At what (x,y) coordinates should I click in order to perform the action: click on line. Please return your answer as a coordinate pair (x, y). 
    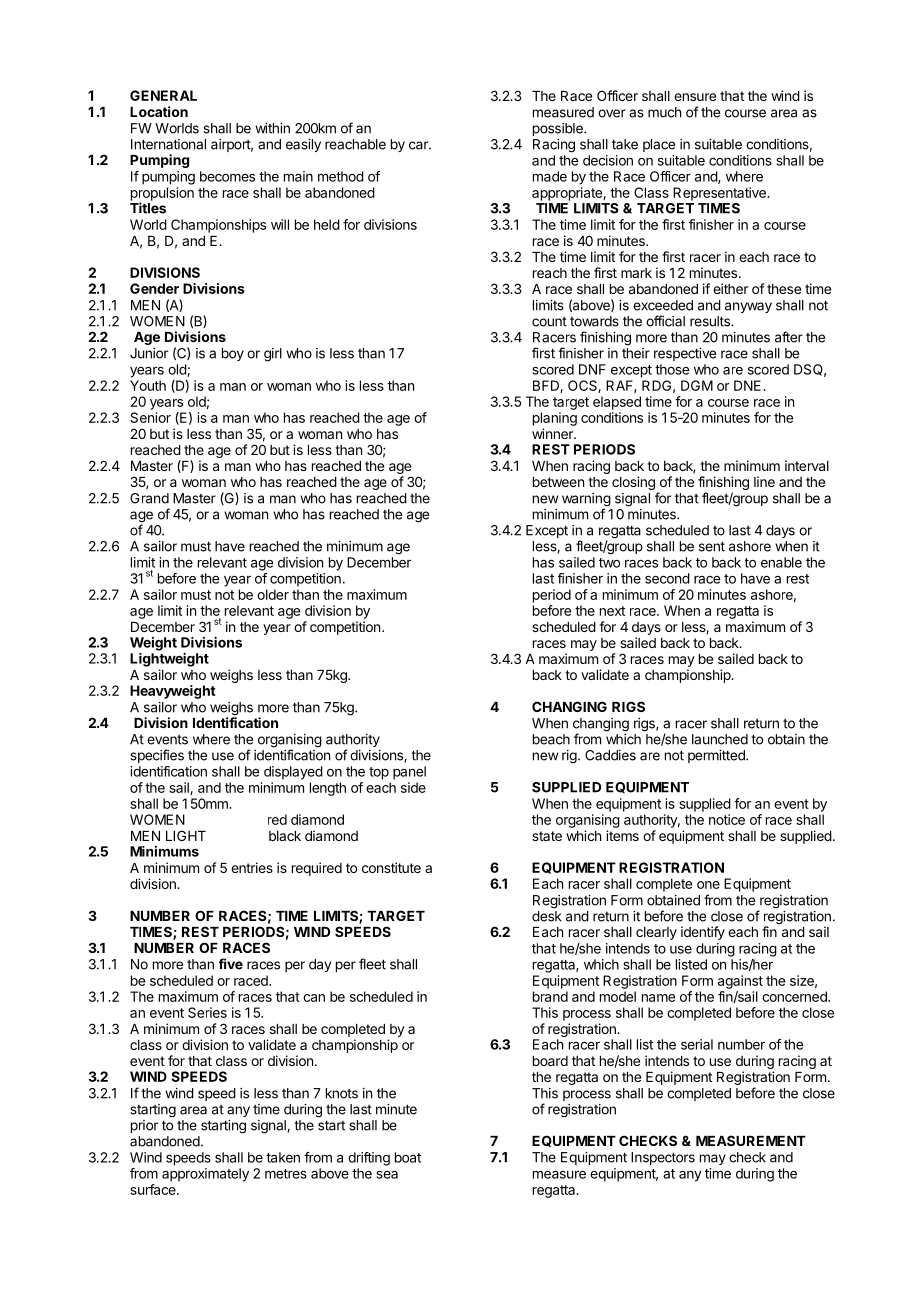
    Looking at the image, I should click on (764, 481).
